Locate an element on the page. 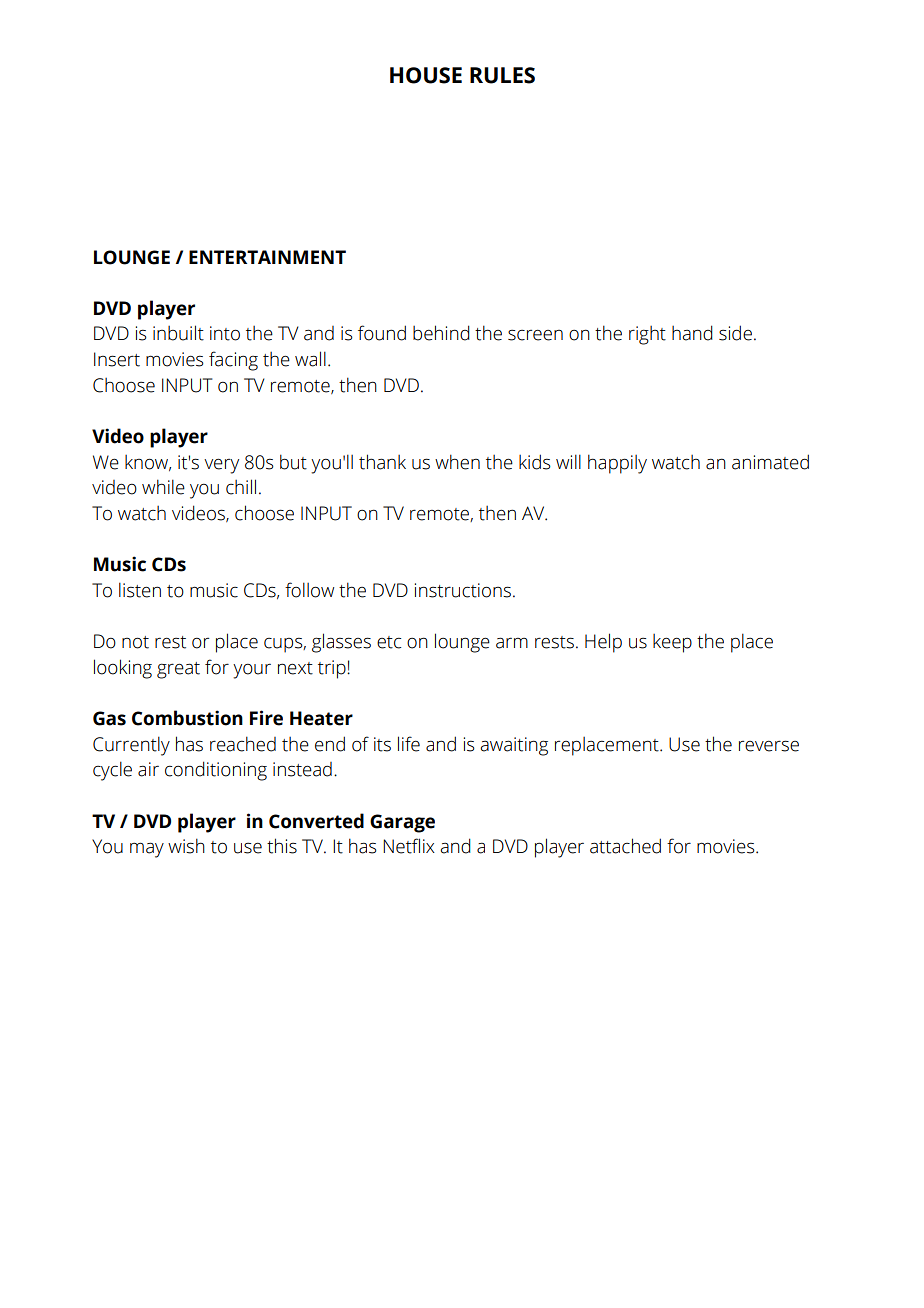  very is located at coordinates (221, 466).
